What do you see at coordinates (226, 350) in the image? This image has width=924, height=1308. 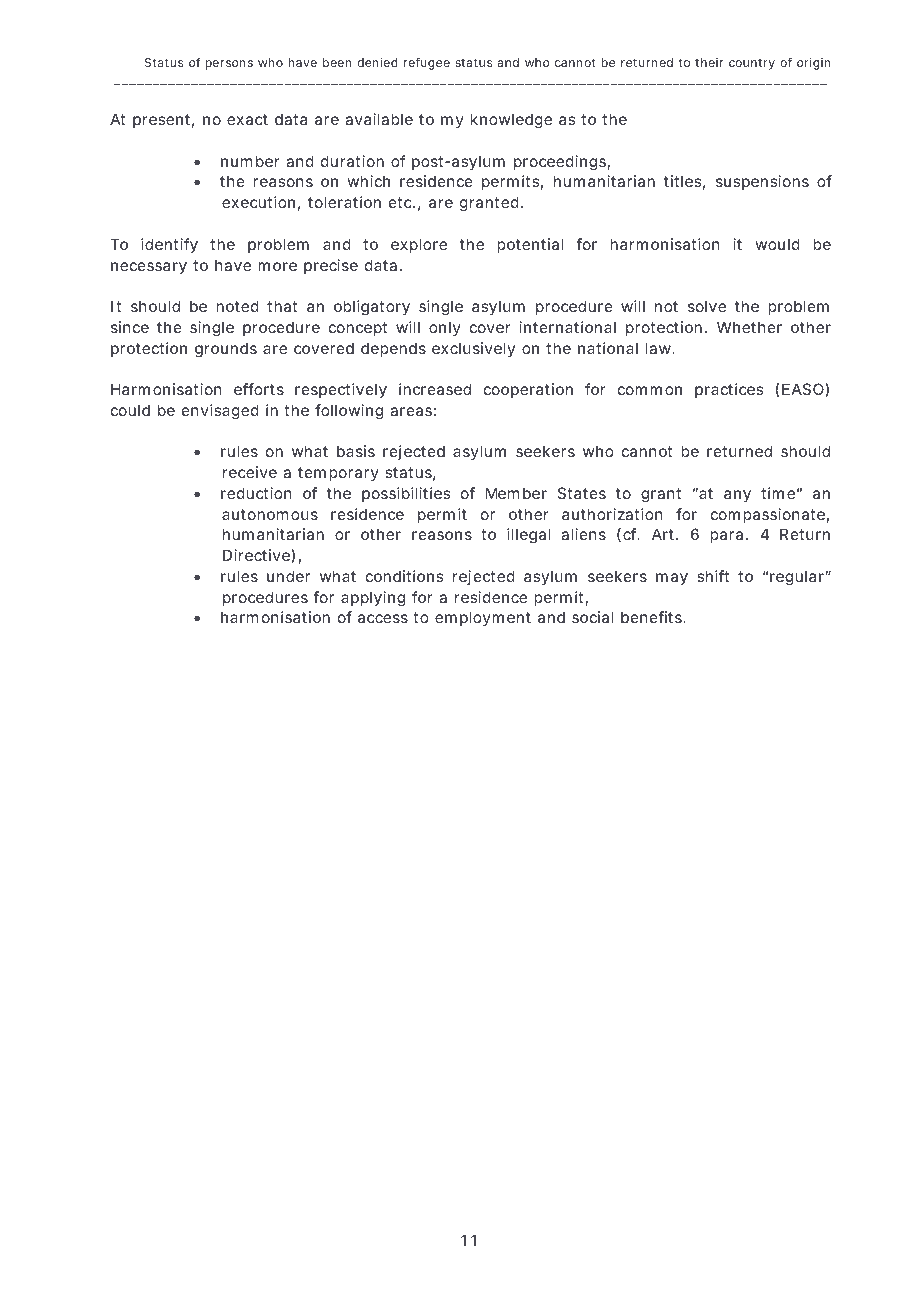 I see `grounds` at bounding box center [226, 350].
